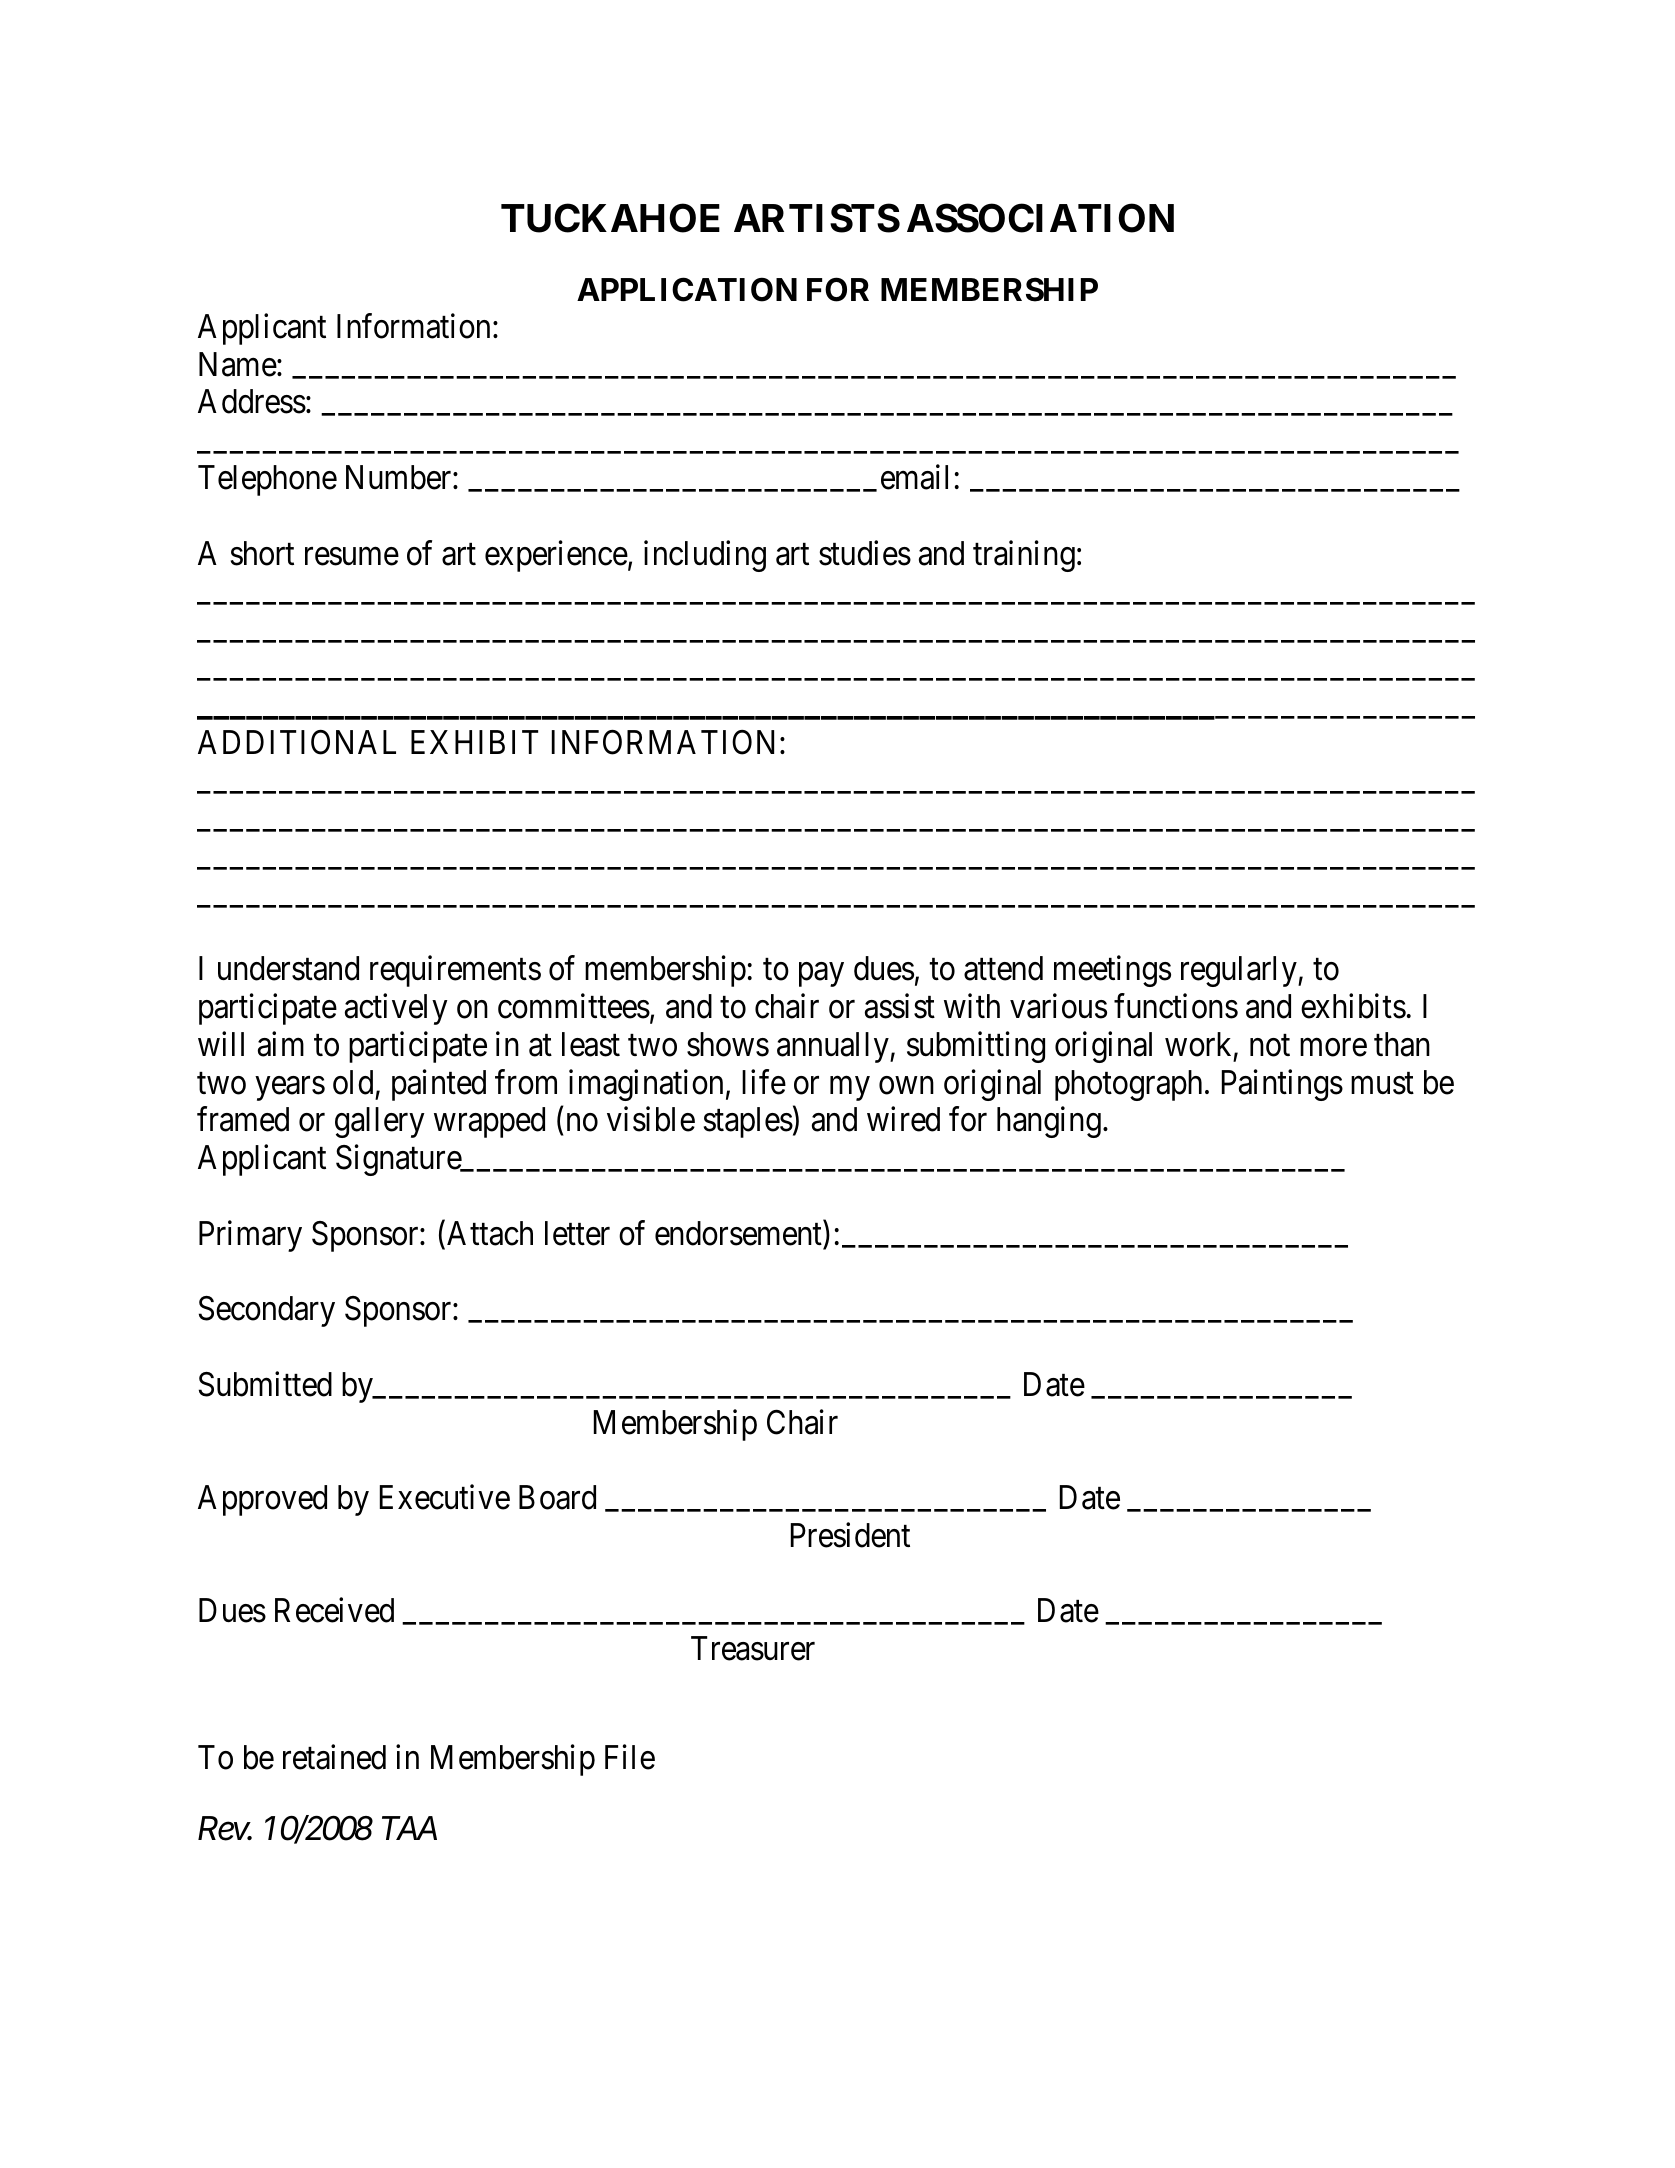 This screenshot has height=2168, width=1675. I want to click on retained, so click(334, 1757).
